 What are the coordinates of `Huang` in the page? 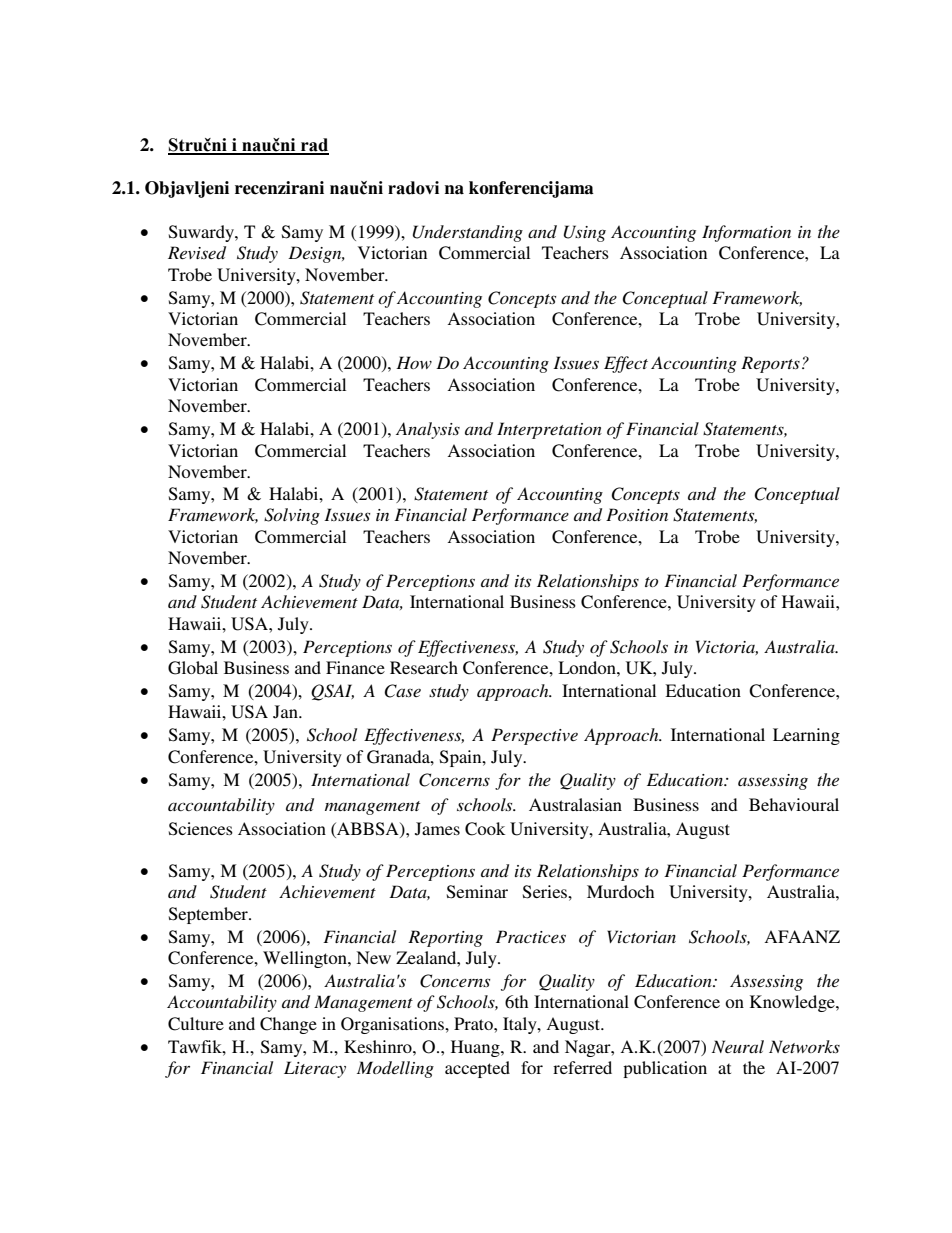 It's located at (476, 1048).
